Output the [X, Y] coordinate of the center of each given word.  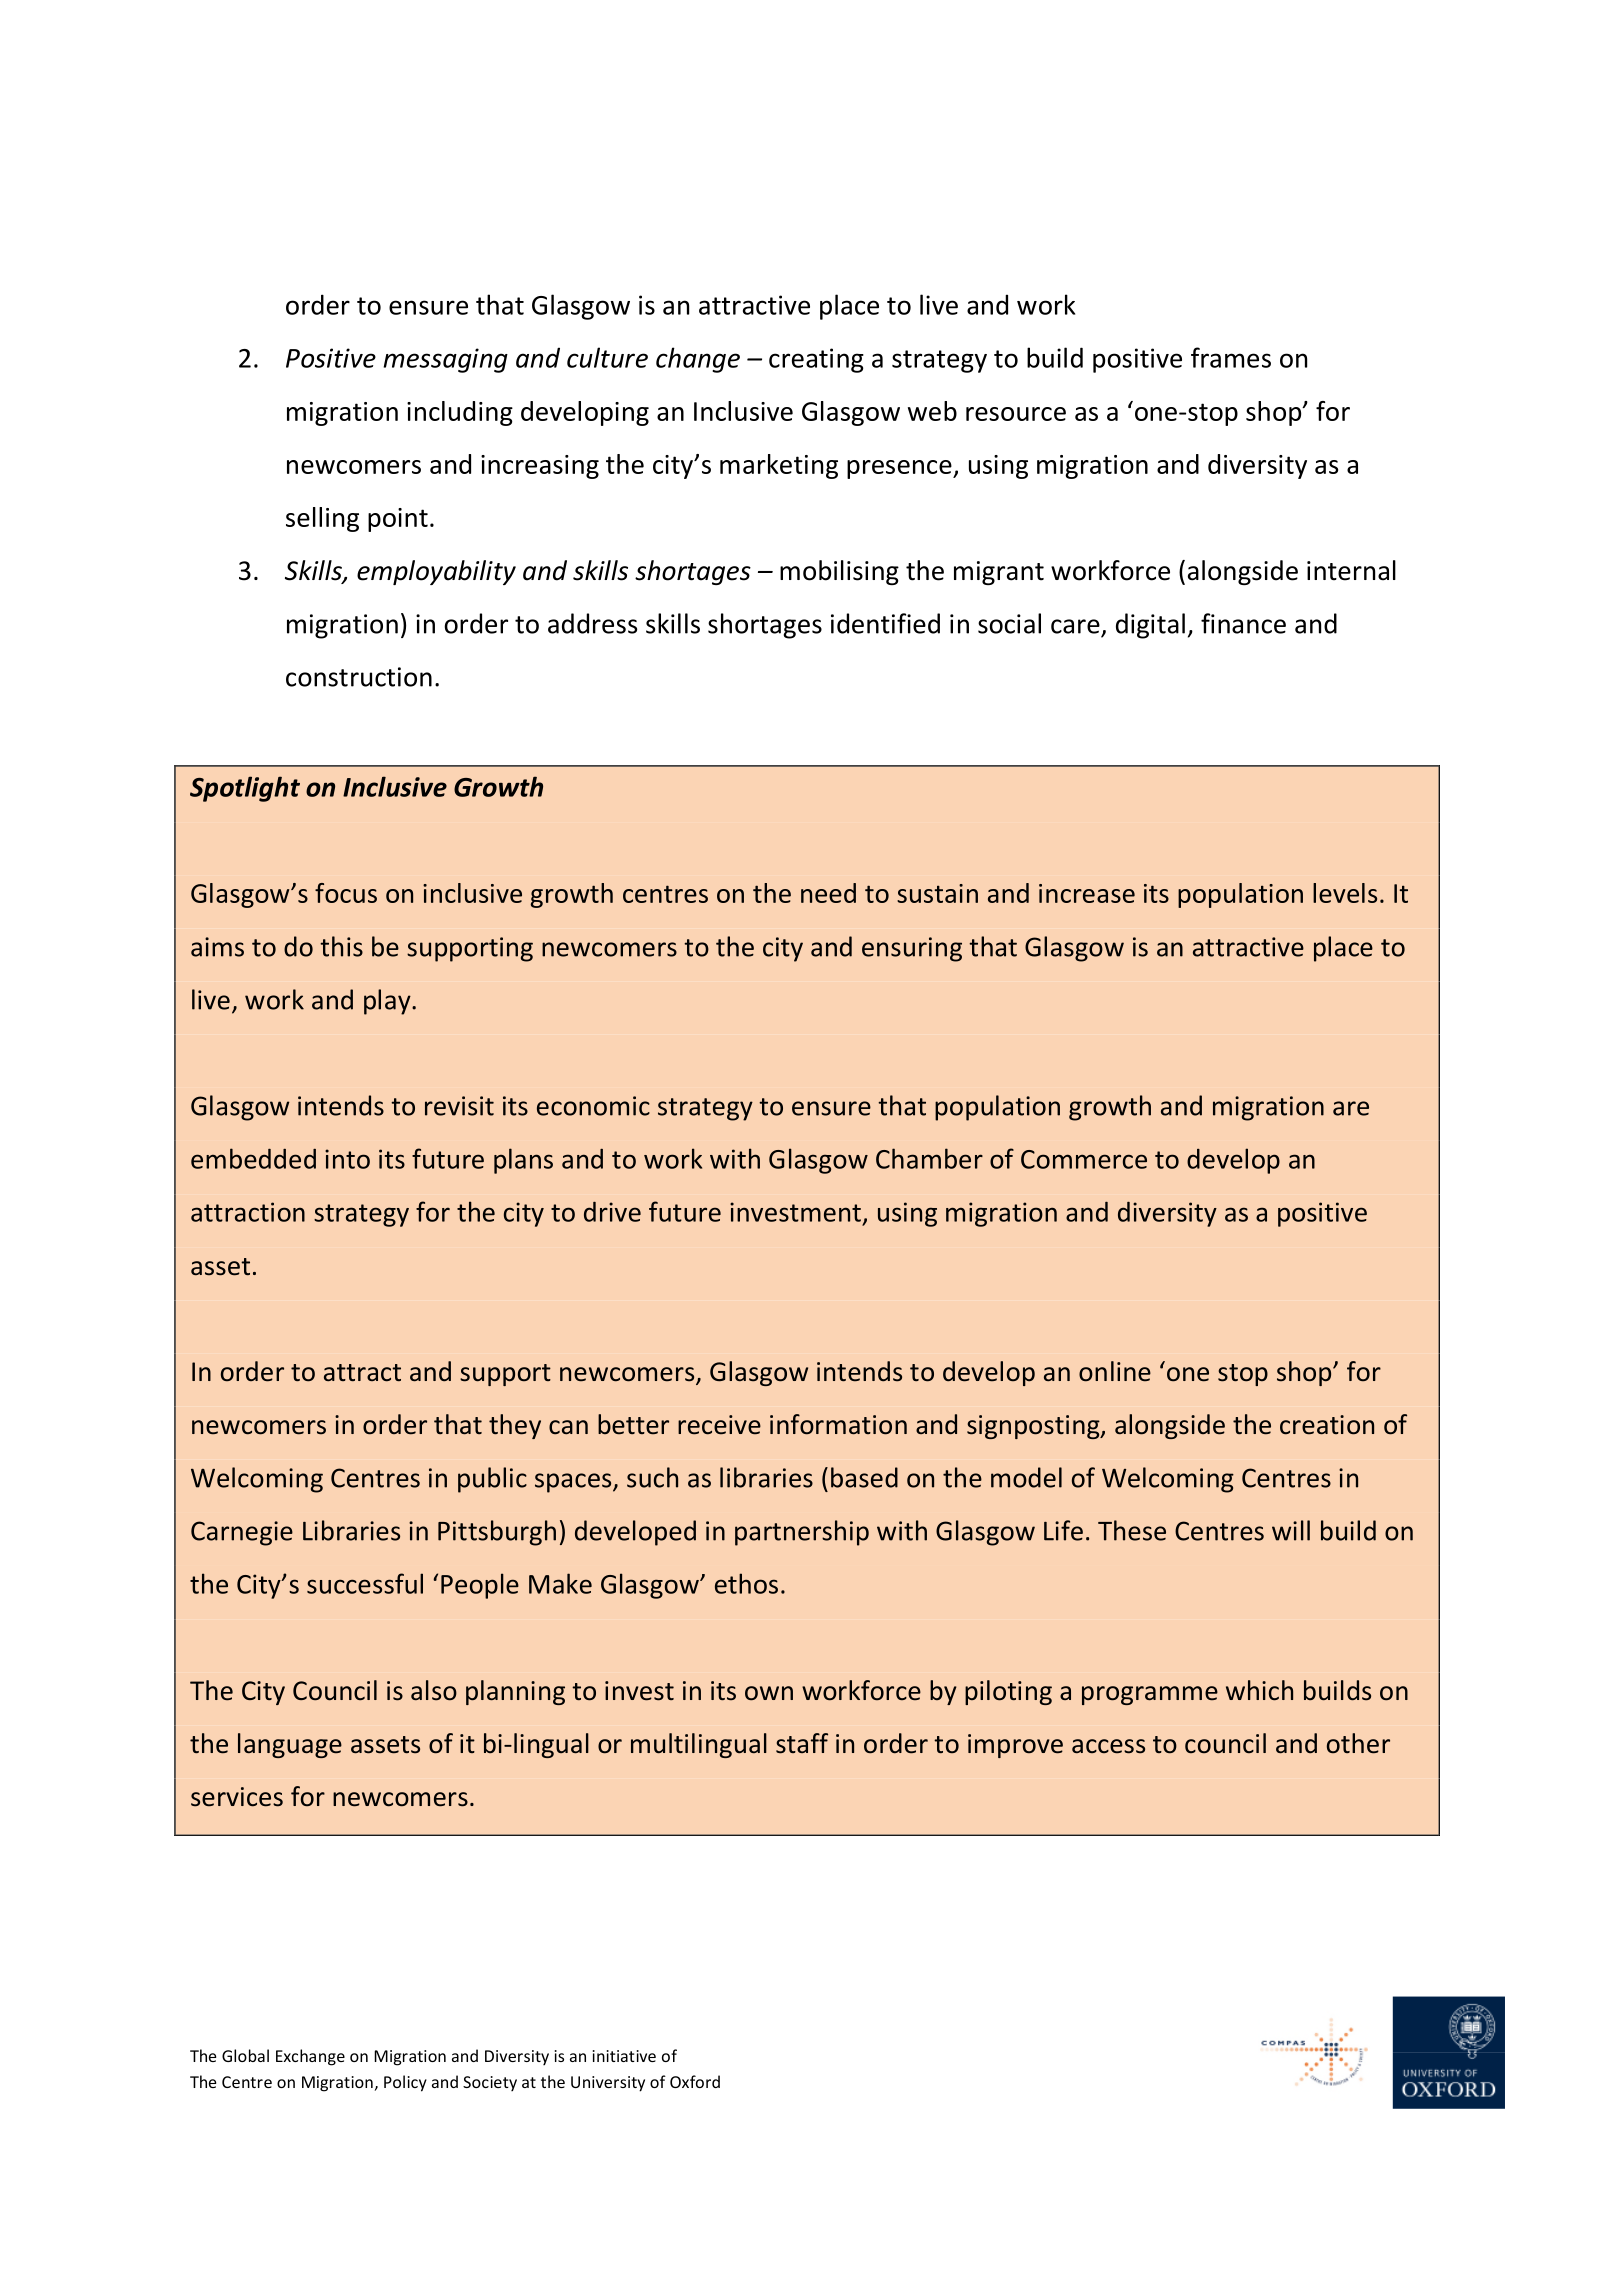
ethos [746, 1583]
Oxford [695, 2081]
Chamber [929, 1158]
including [460, 413]
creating [816, 360]
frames [1231, 357]
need [828, 893]
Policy [405, 2083]
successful [365, 1583]
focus [346, 893]
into [347, 1159]
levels [1345, 893]
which [1259, 1690]
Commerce [1084, 1159]
